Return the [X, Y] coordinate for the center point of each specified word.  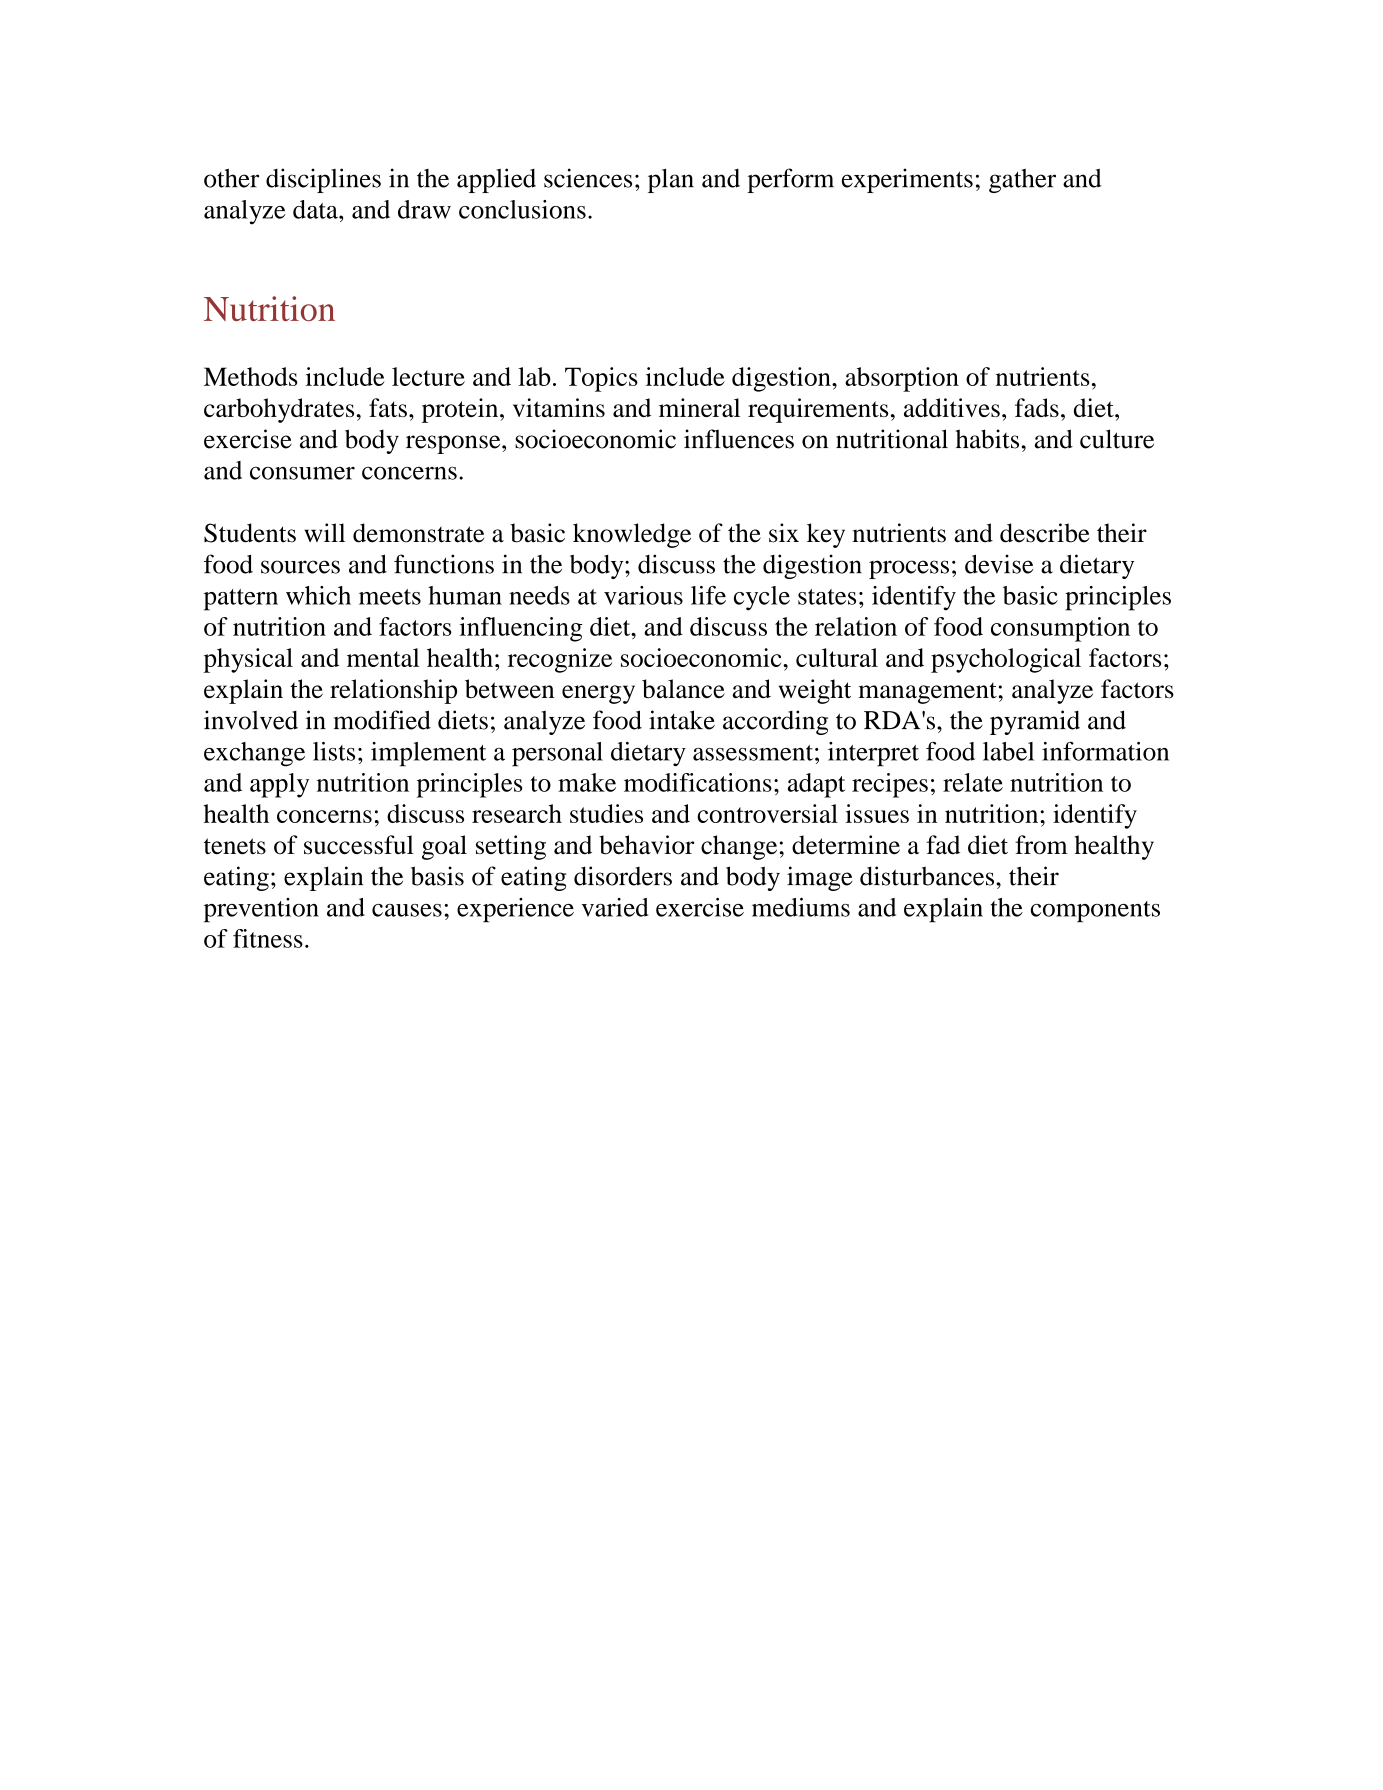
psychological [1006, 660]
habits [987, 439]
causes [407, 910]
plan [671, 180]
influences [739, 439]
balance [683, 689]
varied [615, 907]
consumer [302, 473]
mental [383, 657]
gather [1022, 181]
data [316, 209]
